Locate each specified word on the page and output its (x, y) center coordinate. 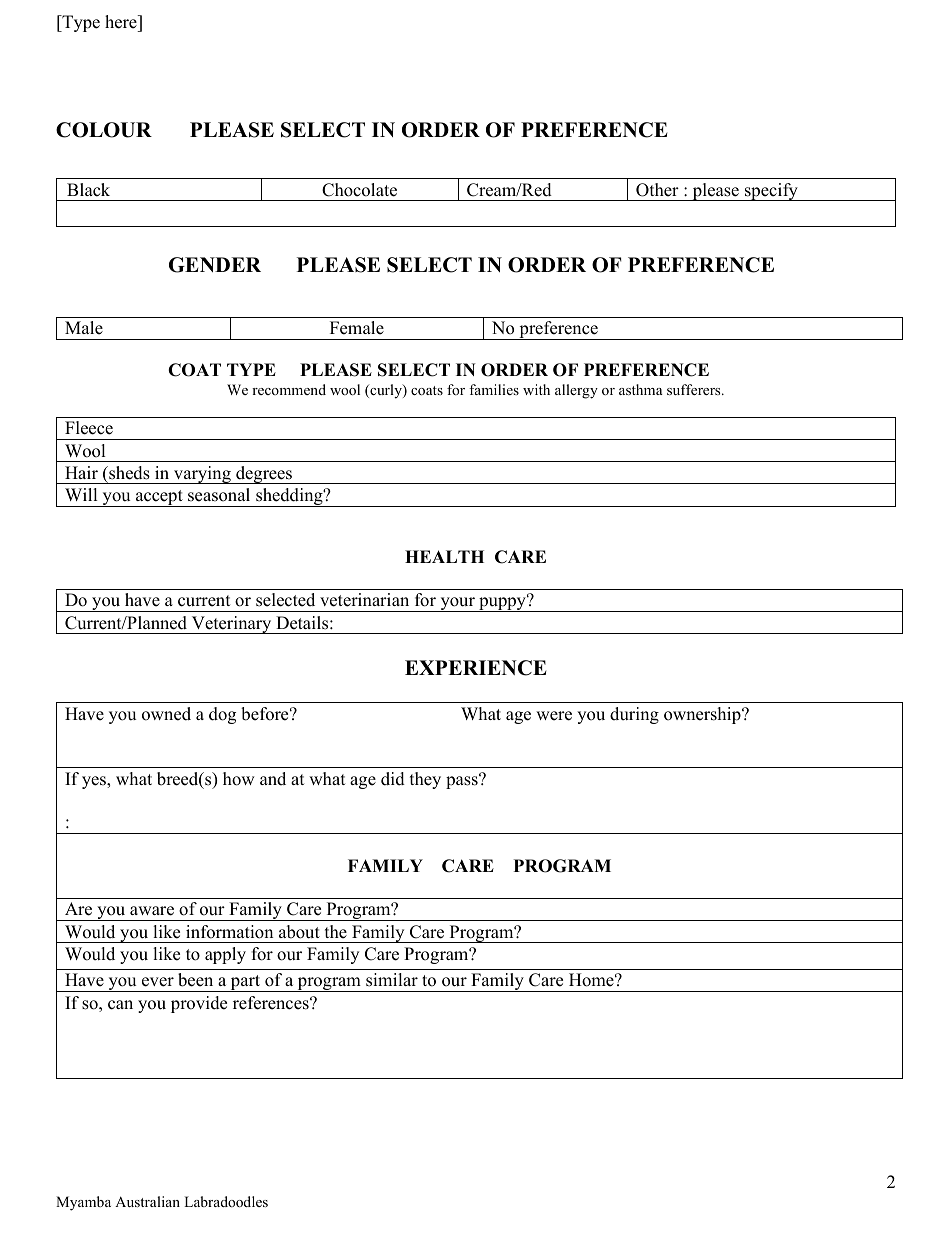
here (122, 22)
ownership (703, 715)
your (457, 604)
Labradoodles (226, 1201)
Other (657, 190)
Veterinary (231, 625)
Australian (147, 1201)
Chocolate (359, 190)
